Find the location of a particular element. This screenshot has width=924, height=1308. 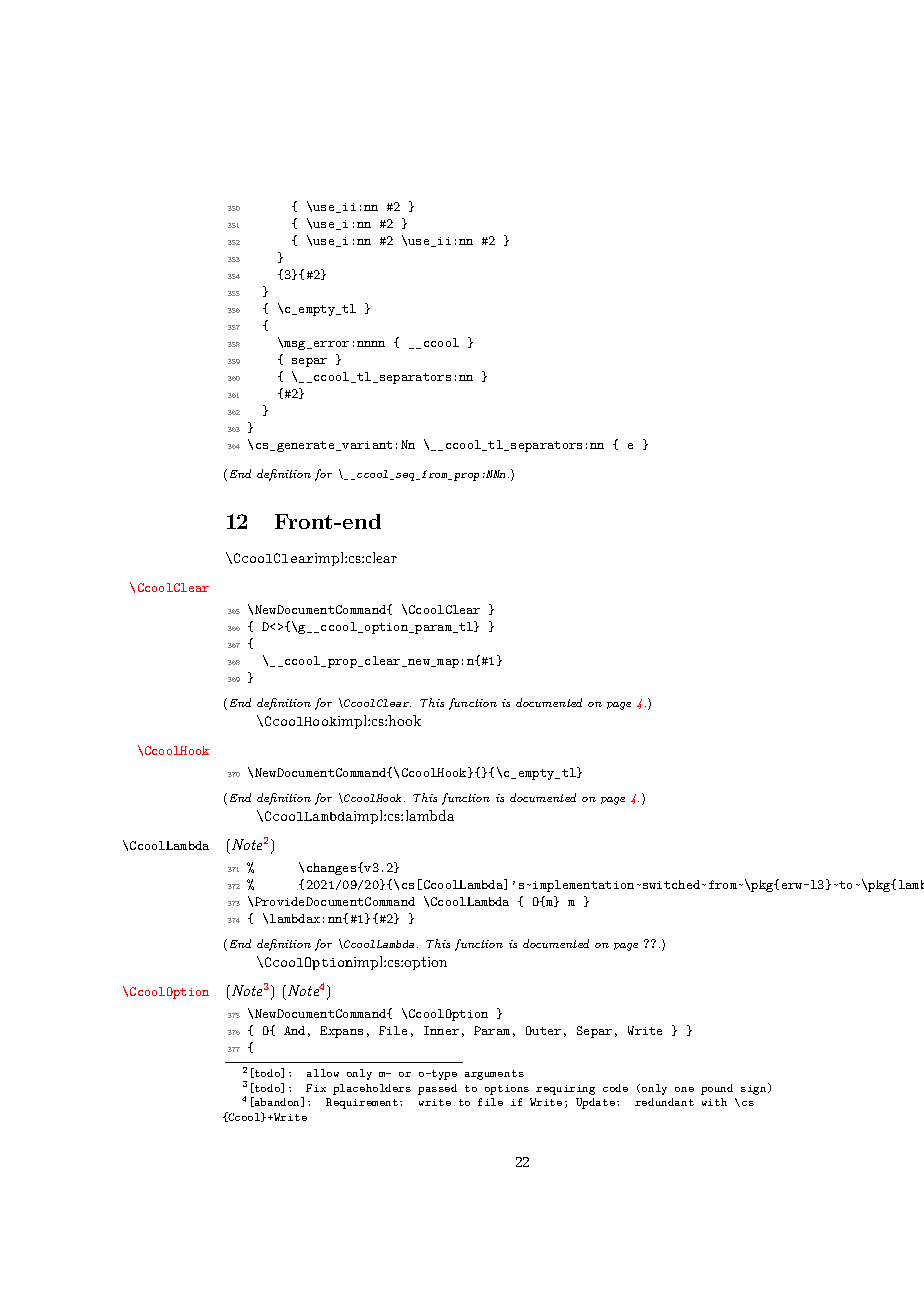

allow is located at coordinates (323, 1073).
